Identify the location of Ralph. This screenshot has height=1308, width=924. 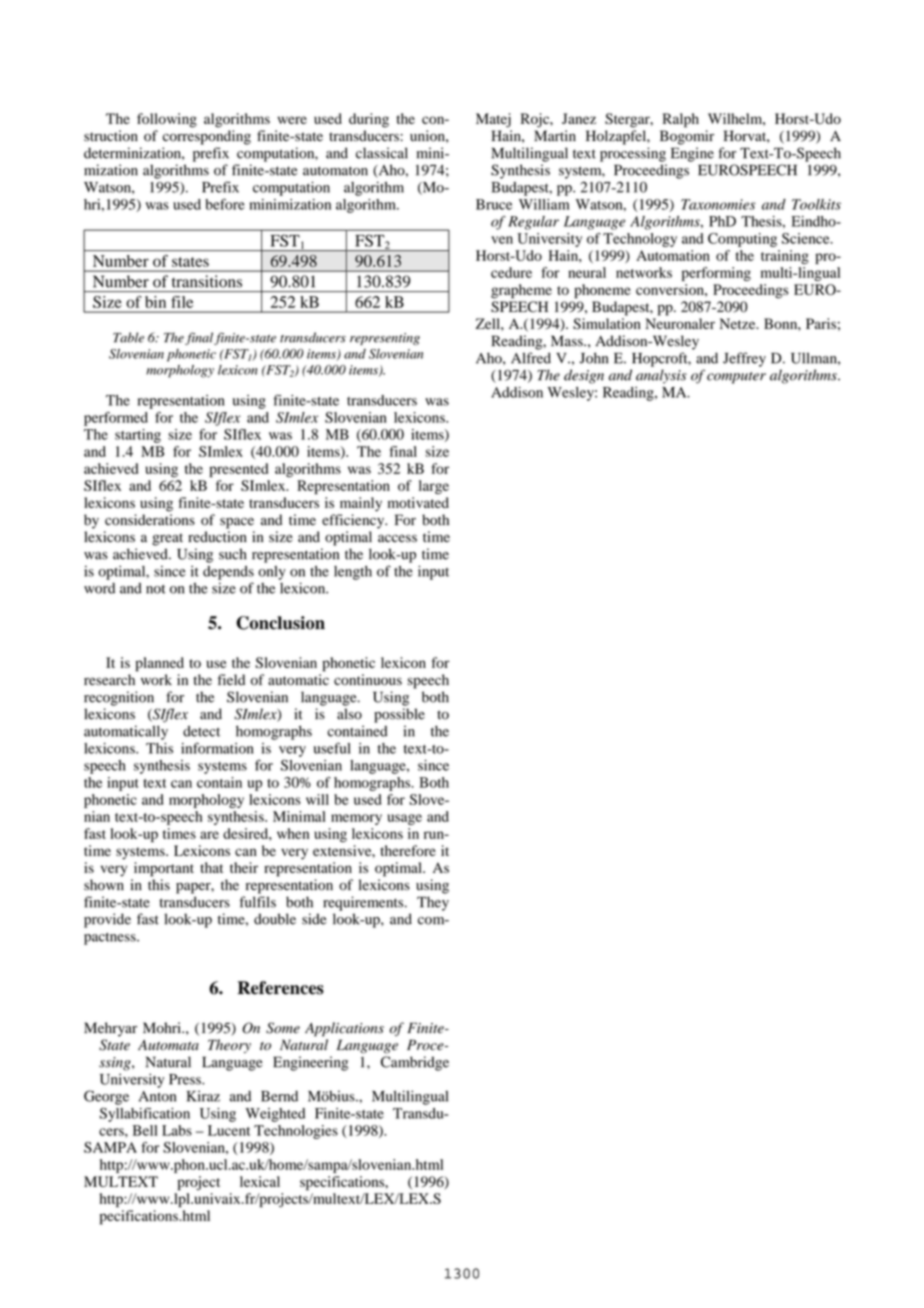
(681, 120).
